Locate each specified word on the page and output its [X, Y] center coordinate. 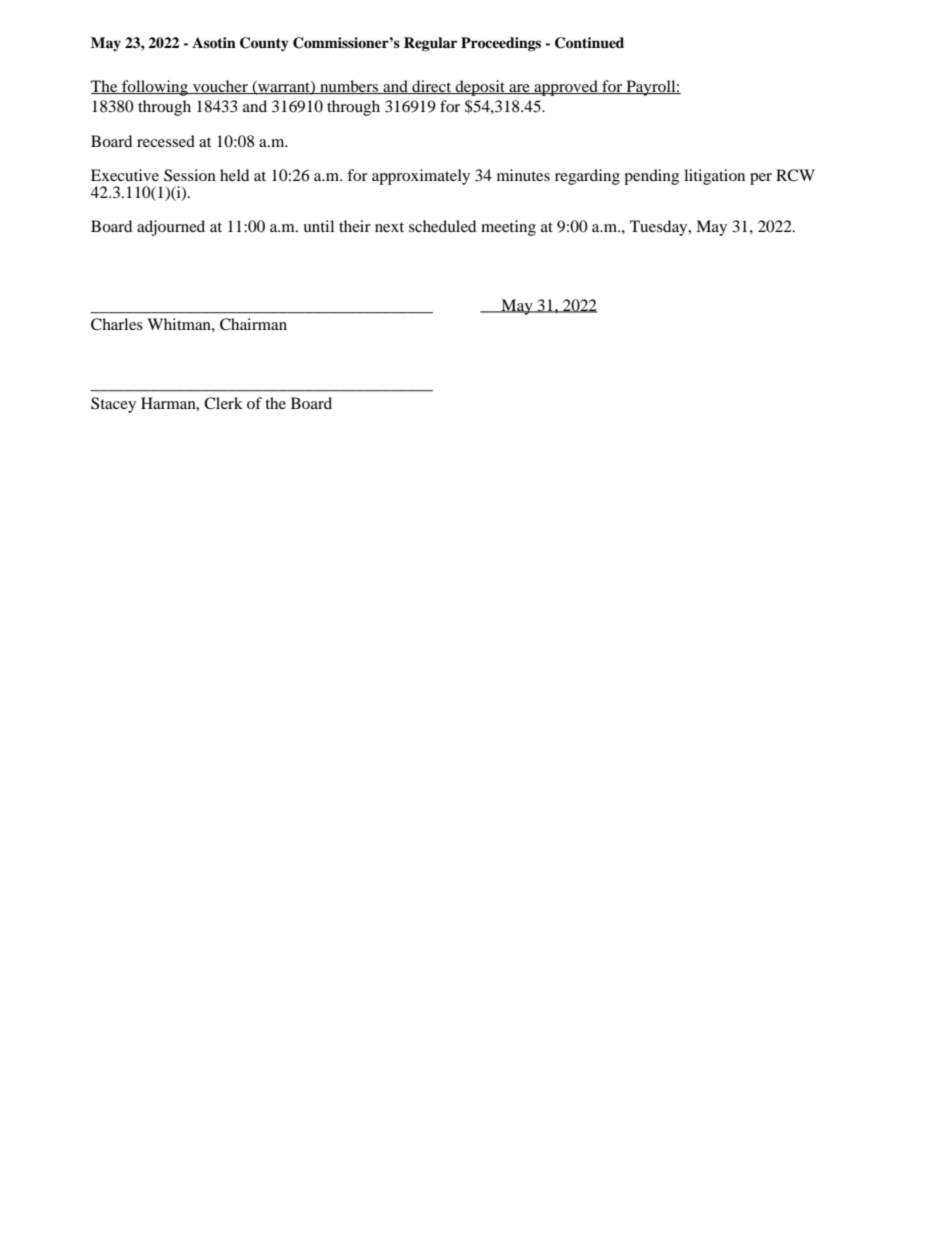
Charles [117, 324]
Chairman [253, 324]
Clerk [223, 403]
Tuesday [660, 228]
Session [190, 175]
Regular [430, 44]
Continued [589, 43]
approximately [421, 177]
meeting [508, 228]
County [264, 44]
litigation [714, 177]
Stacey [113, 405]
